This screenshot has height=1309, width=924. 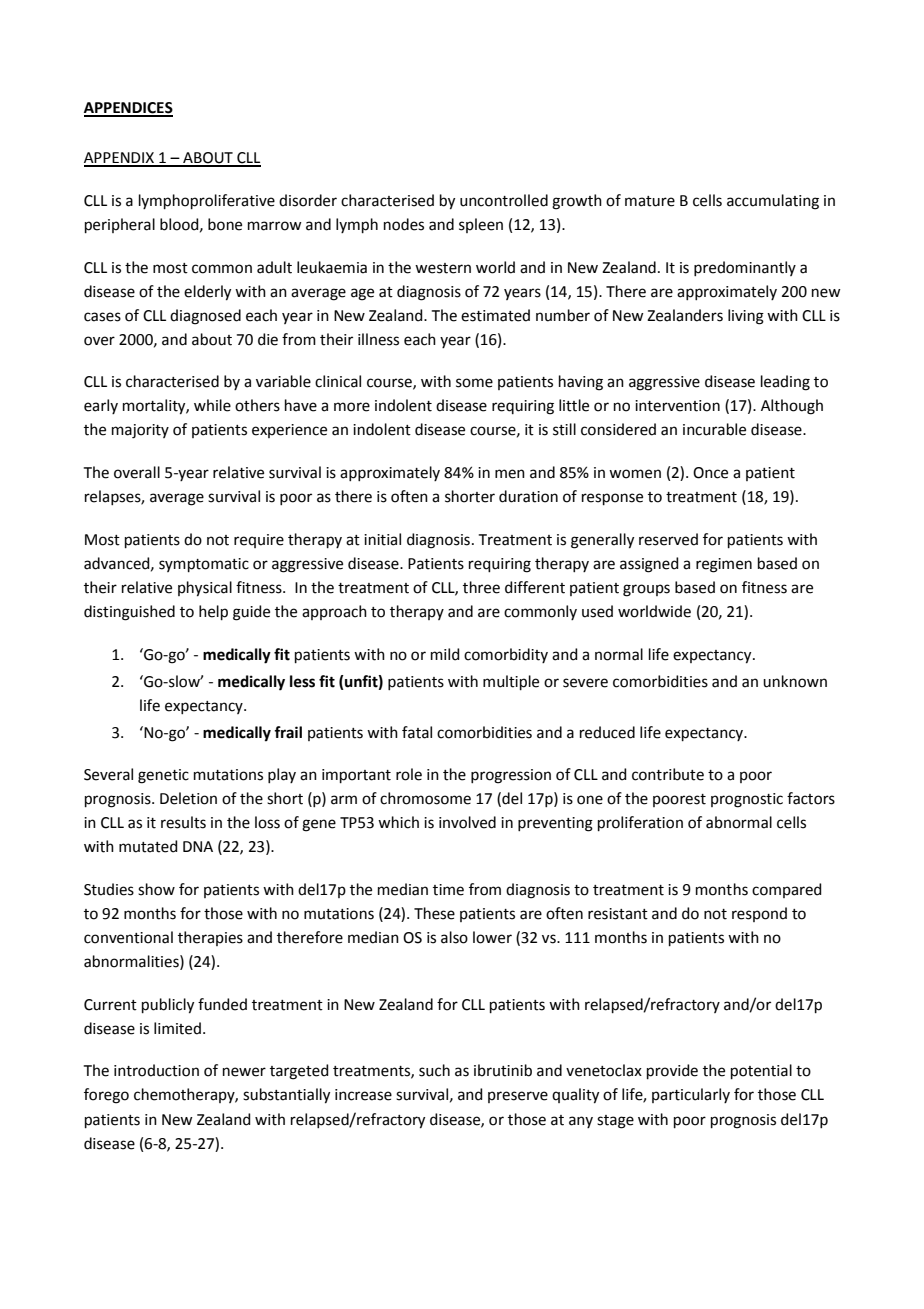 What do you see at coordinates (156, 1070) in the screenshot?
I see `introduction` at bounding box center [156, 1070].
